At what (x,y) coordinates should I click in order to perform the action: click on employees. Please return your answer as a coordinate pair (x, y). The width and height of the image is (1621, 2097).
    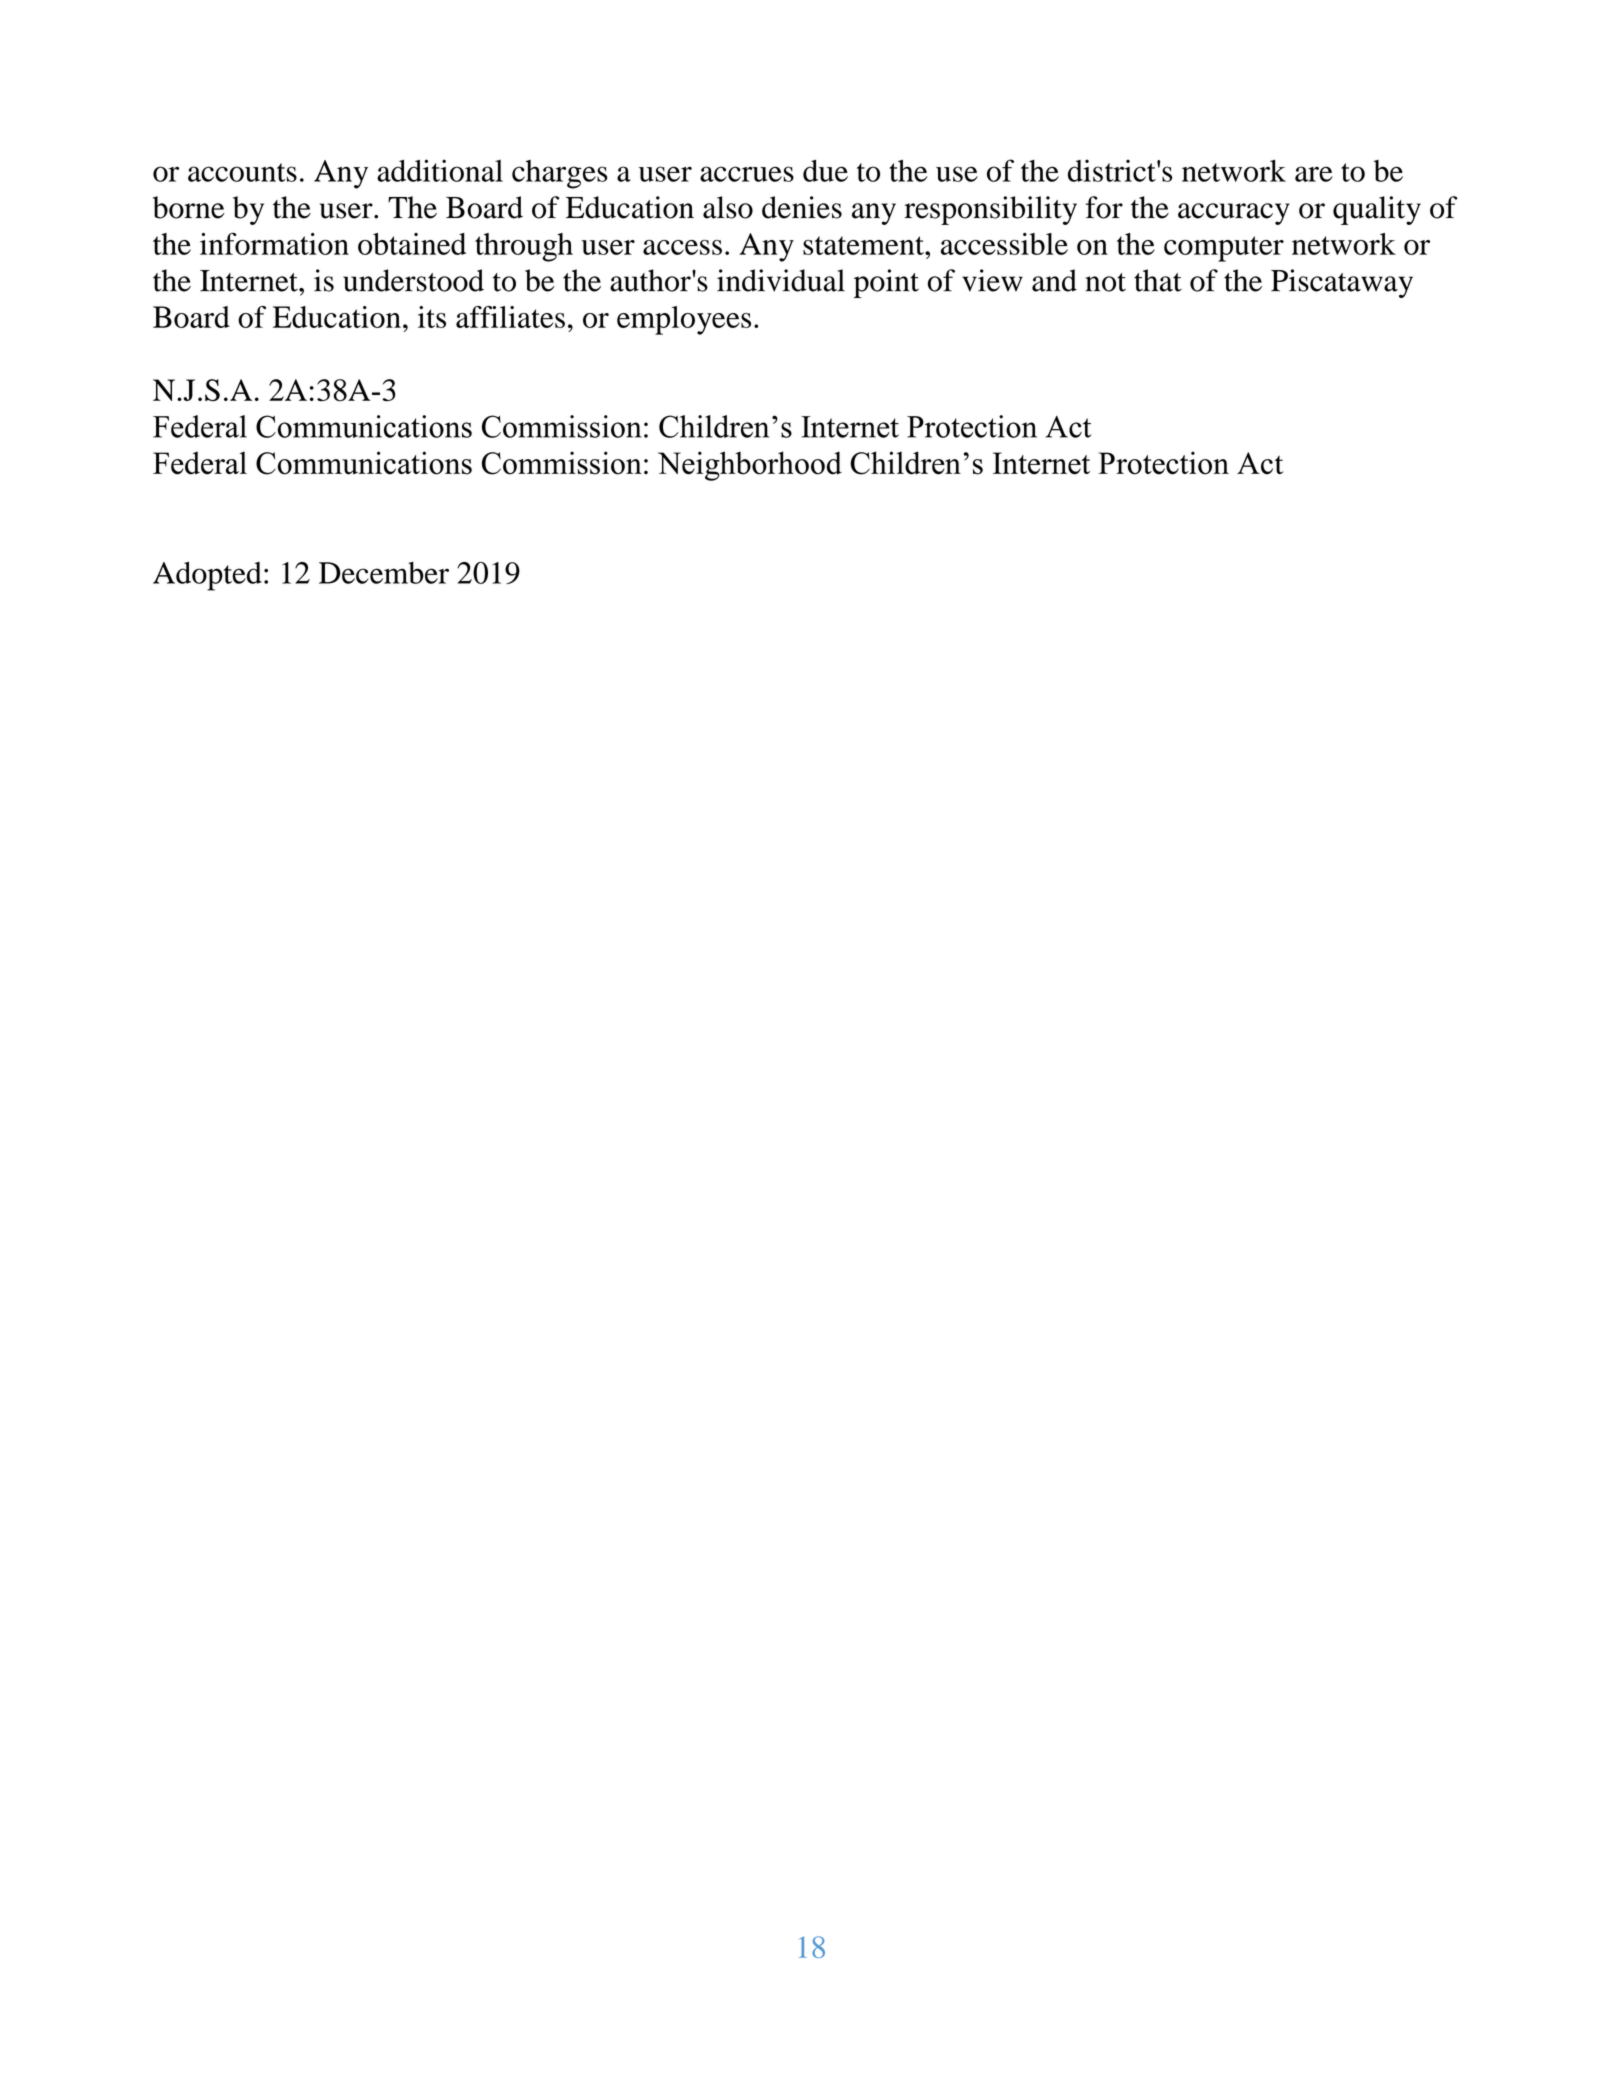
    Looking at the image, I should click on (684, 320).
